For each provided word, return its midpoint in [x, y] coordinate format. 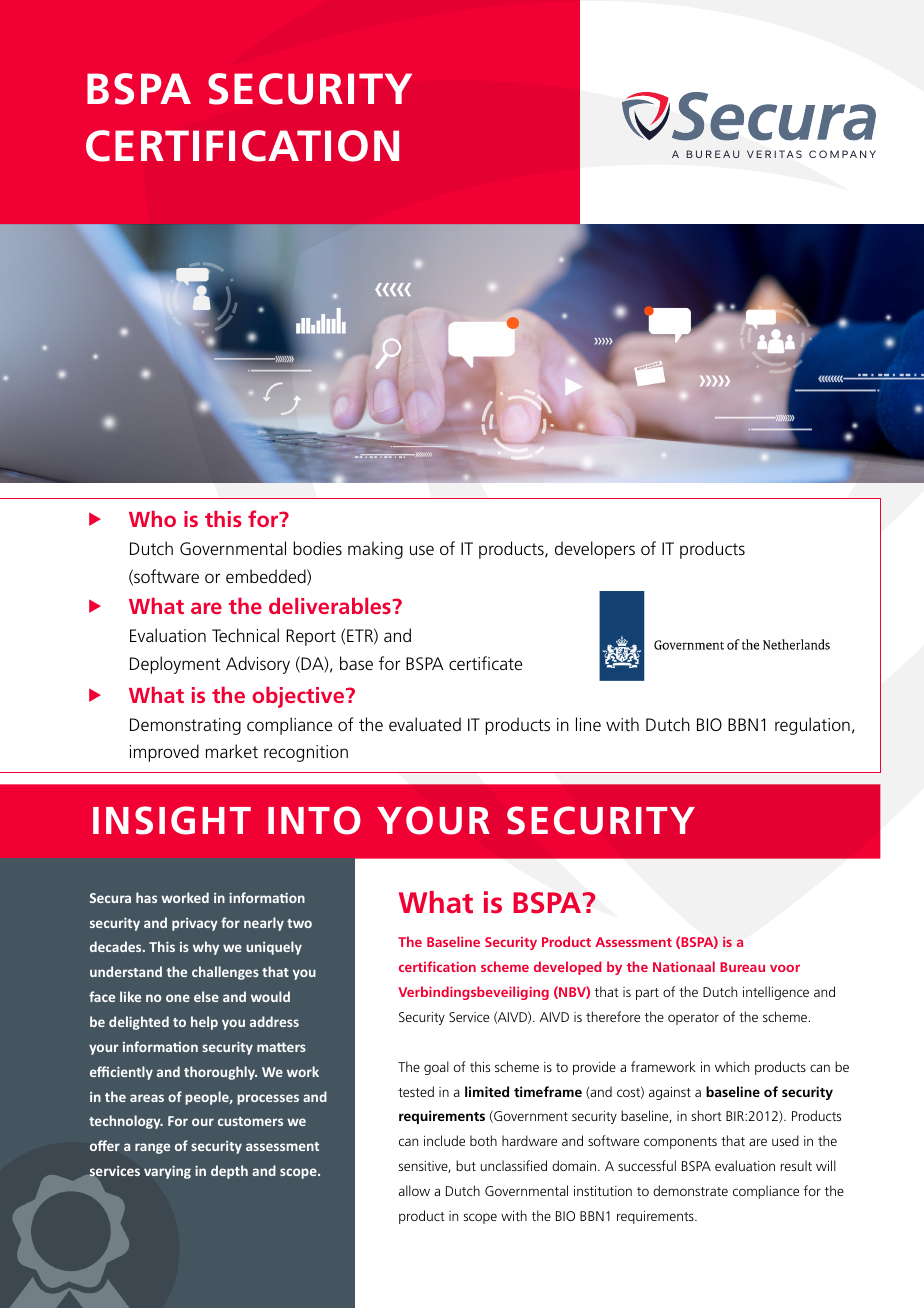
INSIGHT [172, 820]
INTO [314, 820]
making [375, 550]
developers [595, 550]
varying [167, 1172]
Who [152, 518]
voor [785, 968]
